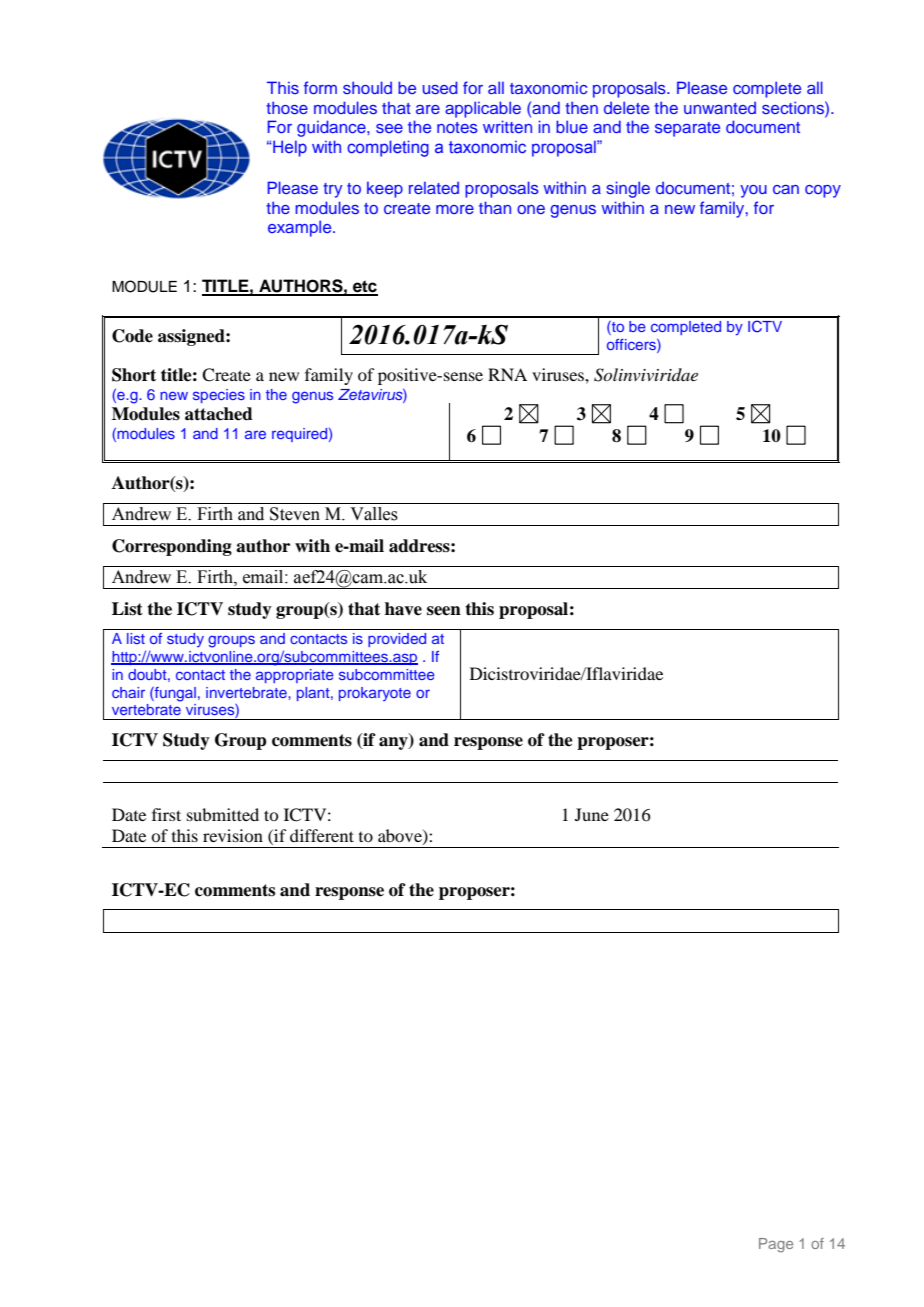 This document has height=1307, width=924. What do you see at coordinates (720, 108) in the document?
I see `unwanted` at bounding box center [720, 108].
